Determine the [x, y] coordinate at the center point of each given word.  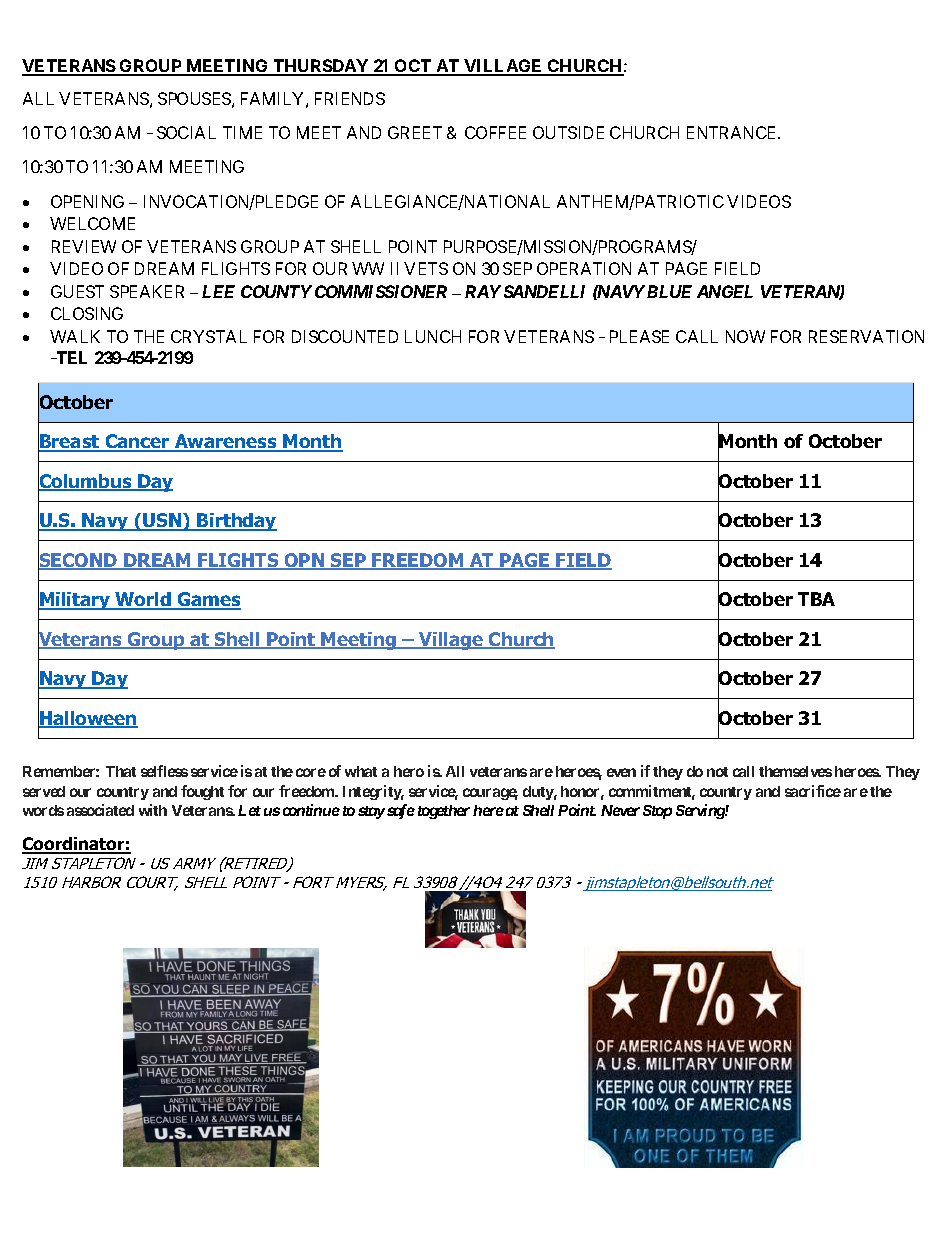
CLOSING [87, 313]
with [153, 810]
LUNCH [433, 336]
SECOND [79, 560]
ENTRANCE [733, 132]
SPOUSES [194, 98]
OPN [305, 561]
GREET [415, 132]
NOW [745, 336]
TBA [816, 599]
